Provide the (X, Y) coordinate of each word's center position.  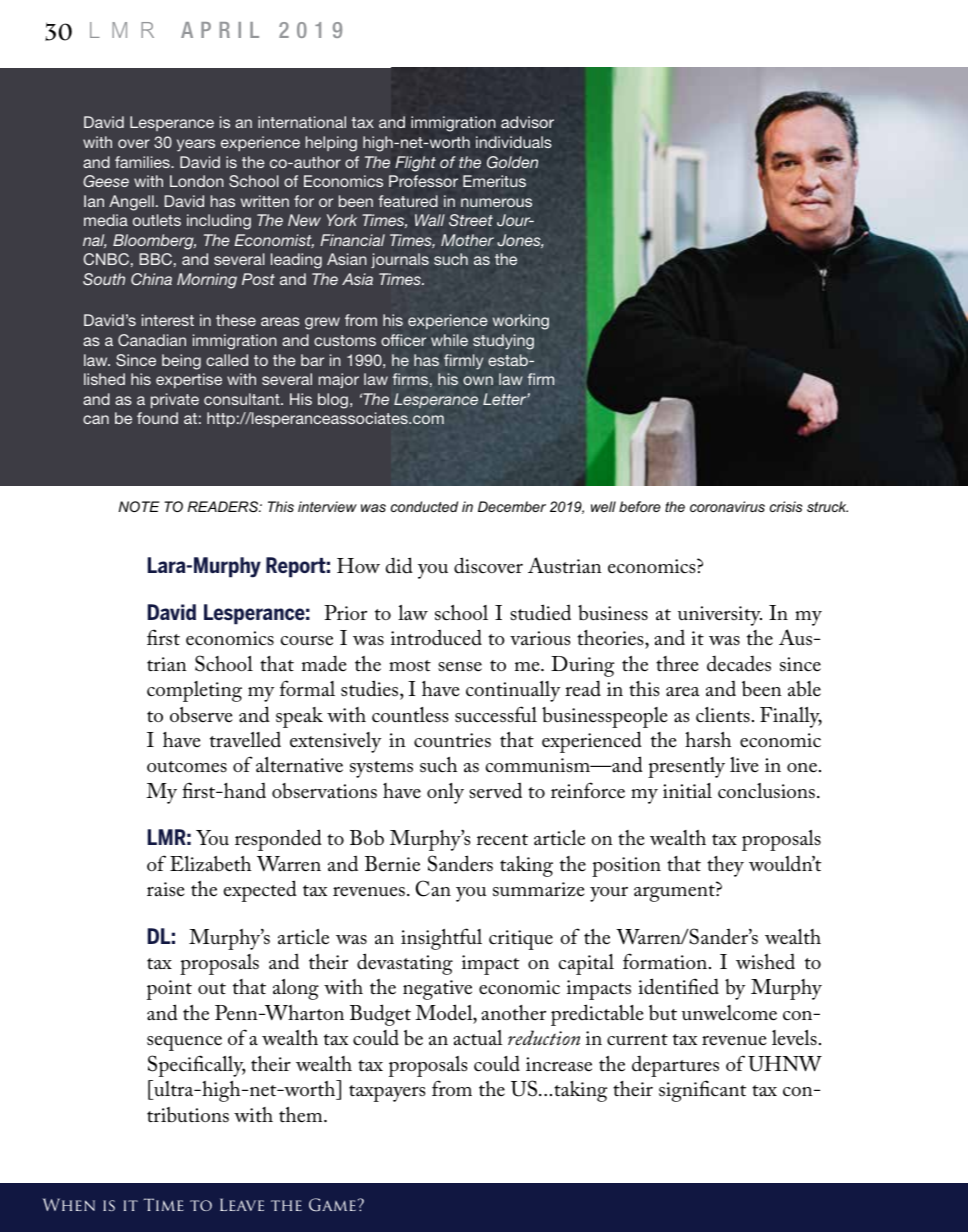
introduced (436, 637)
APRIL (220, 30)
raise (166, 889)
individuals (514, 142)
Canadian (152, 340)
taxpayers (387, 1093)
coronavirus (727, 506)
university (720, 616)
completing (194, 691)
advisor (527, 122)
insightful (441, 939)
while (449, 340)
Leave (242, 1204)
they (725, 866)
